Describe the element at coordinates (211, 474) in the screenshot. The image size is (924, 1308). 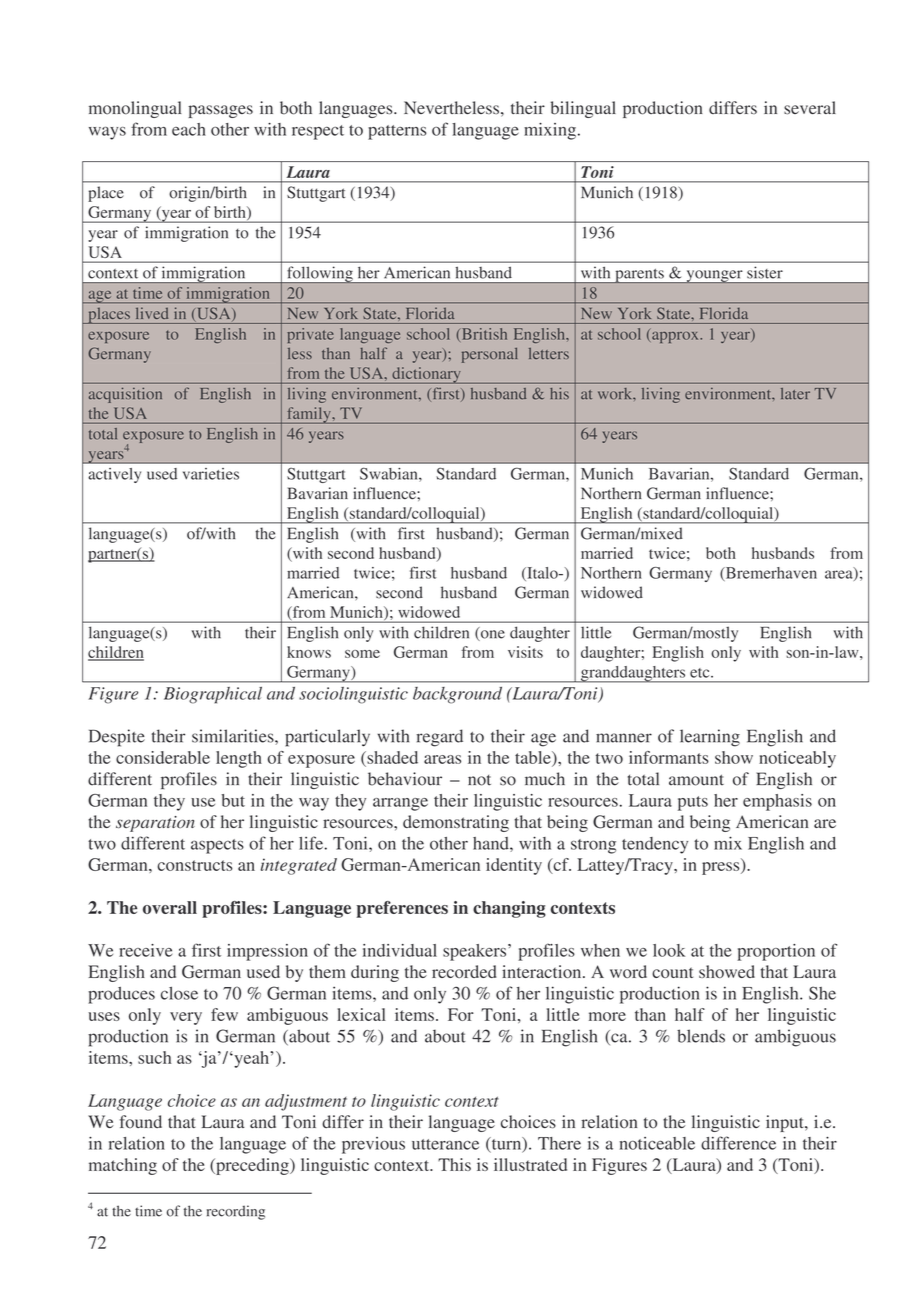
I see `varieties` at that location.
